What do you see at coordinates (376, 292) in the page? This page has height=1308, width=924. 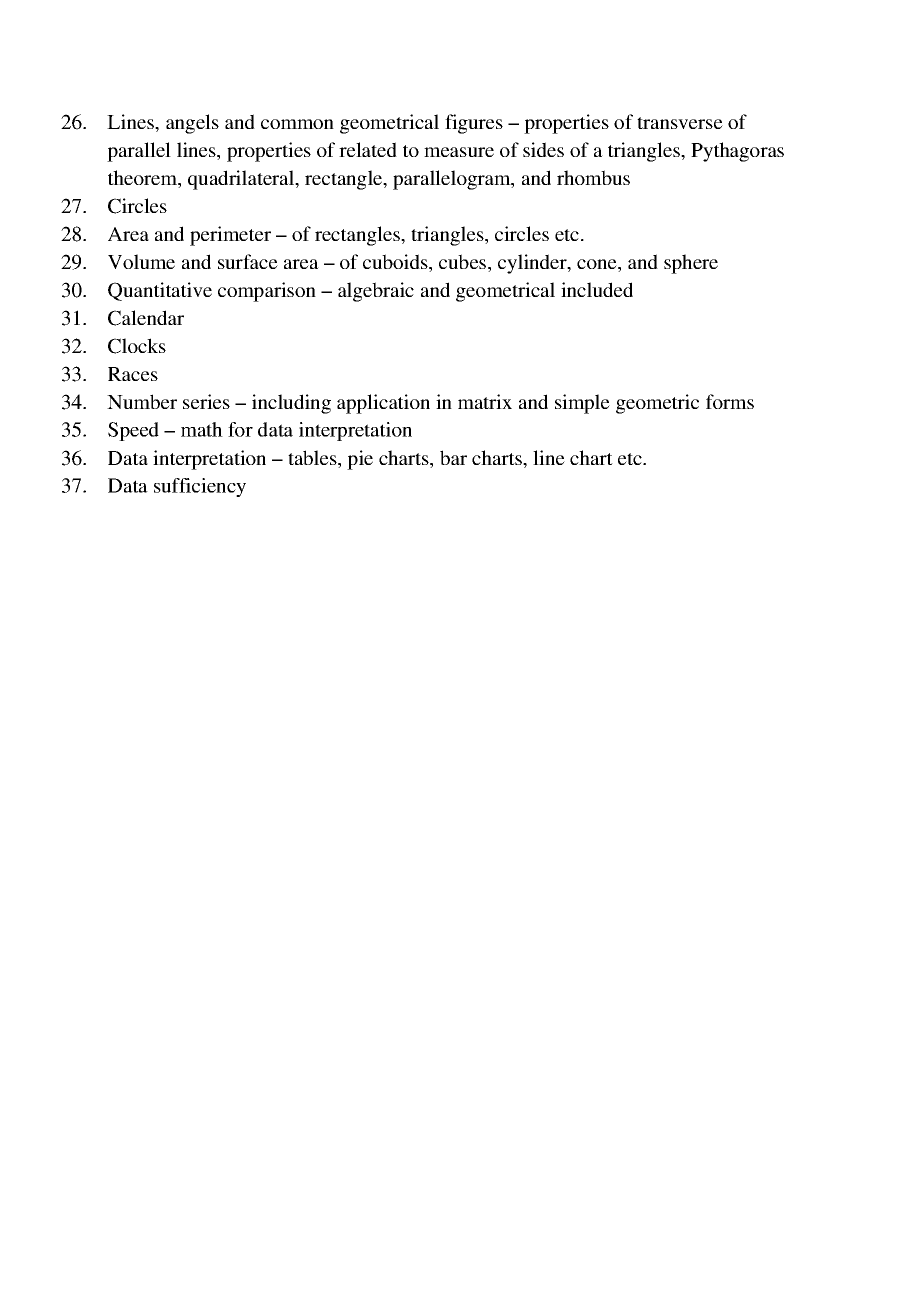 I see `algebraic` at bounding box center [376, 292].
